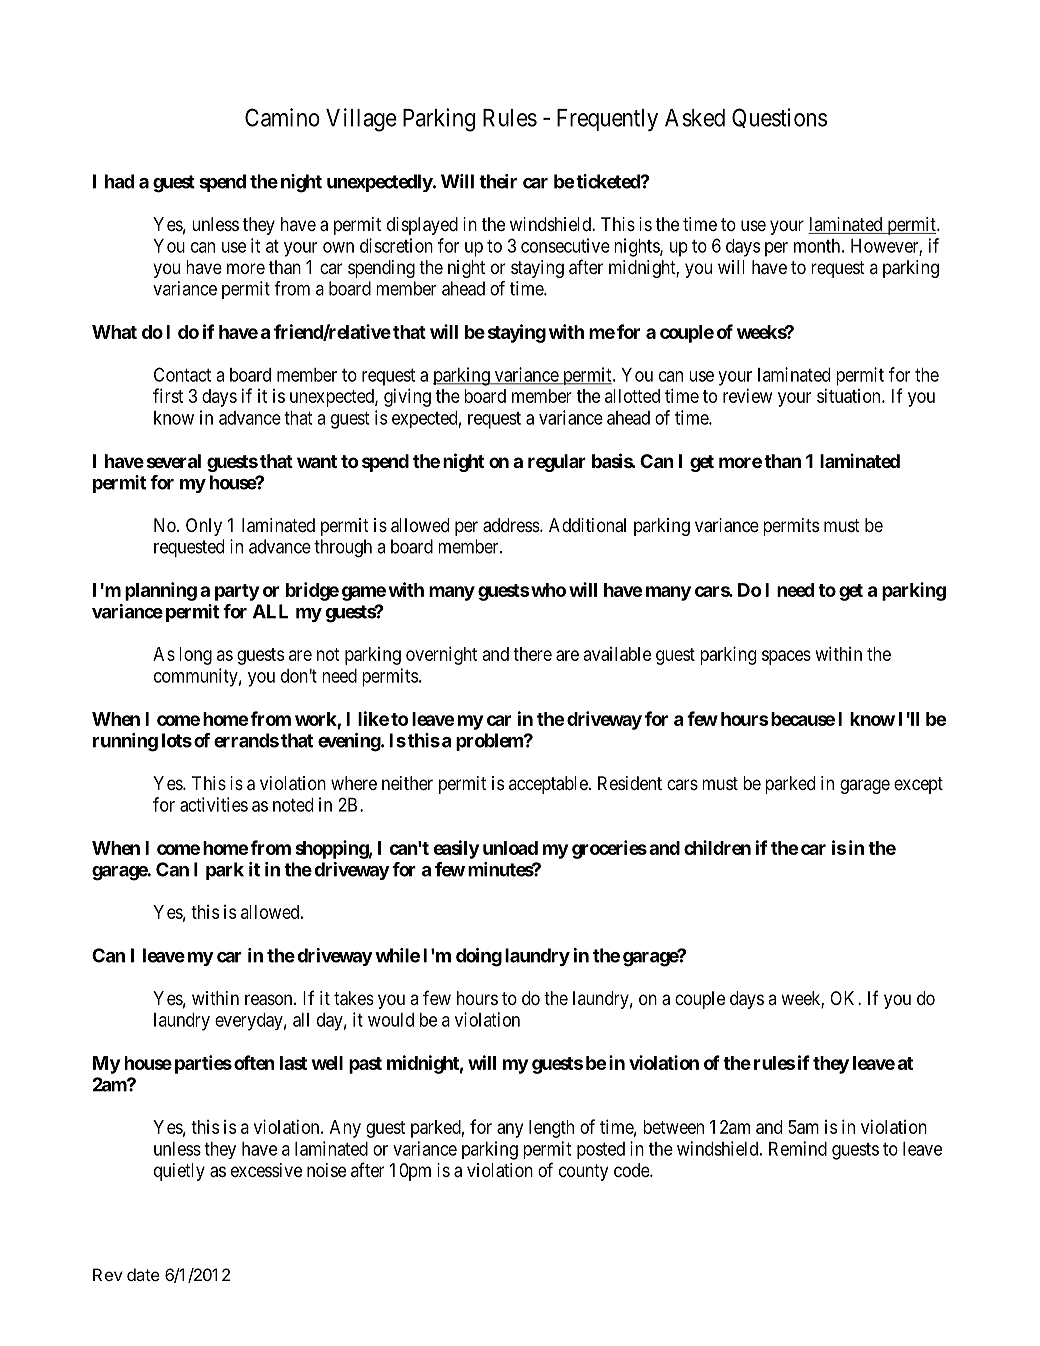 This screenshot has height=1346, width=1040. Describe the element at coordinates (779, 118) in the screenshot. I see `Questions` at that location.
